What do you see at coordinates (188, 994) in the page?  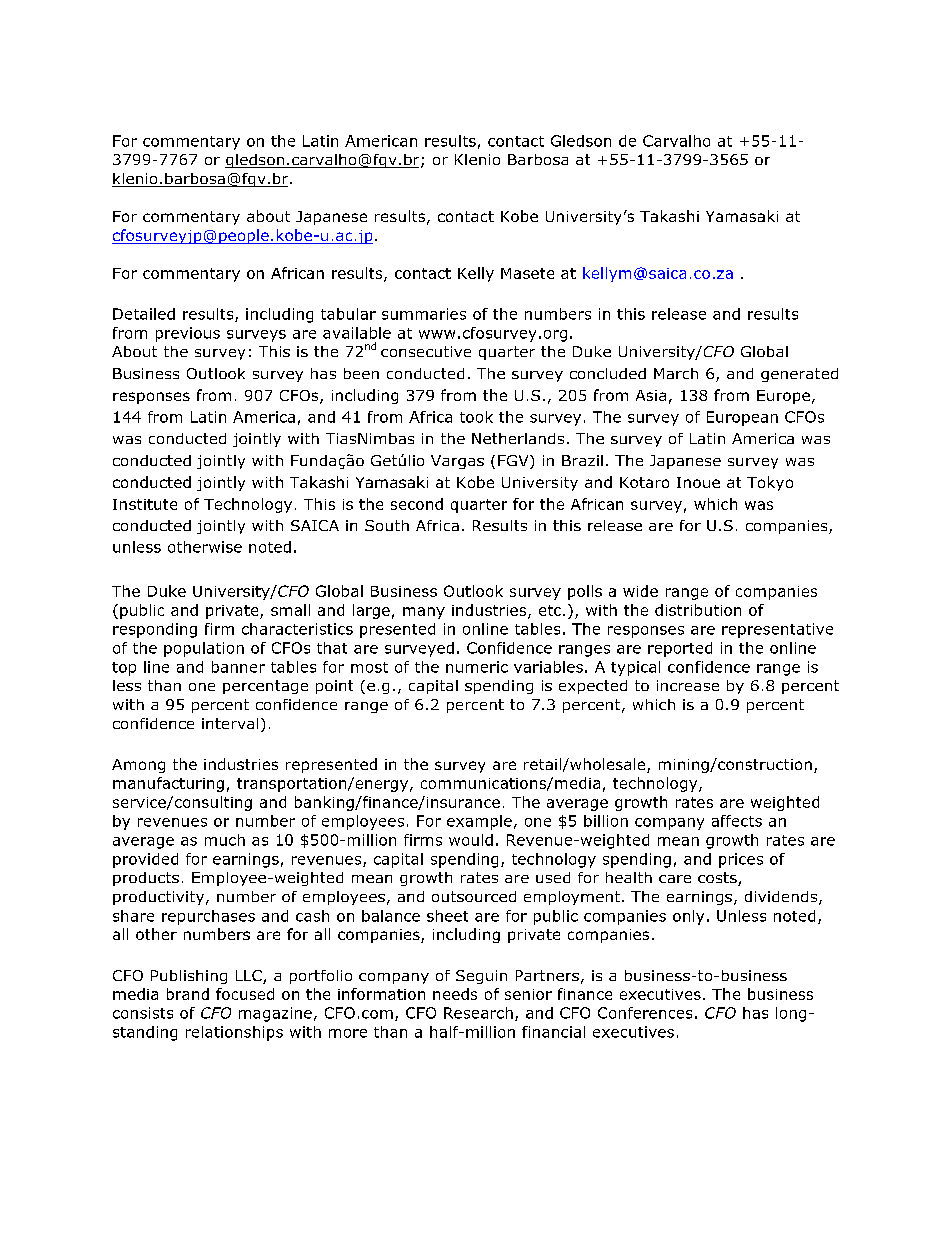 I see `brand` at bounding box center [188, 994].
